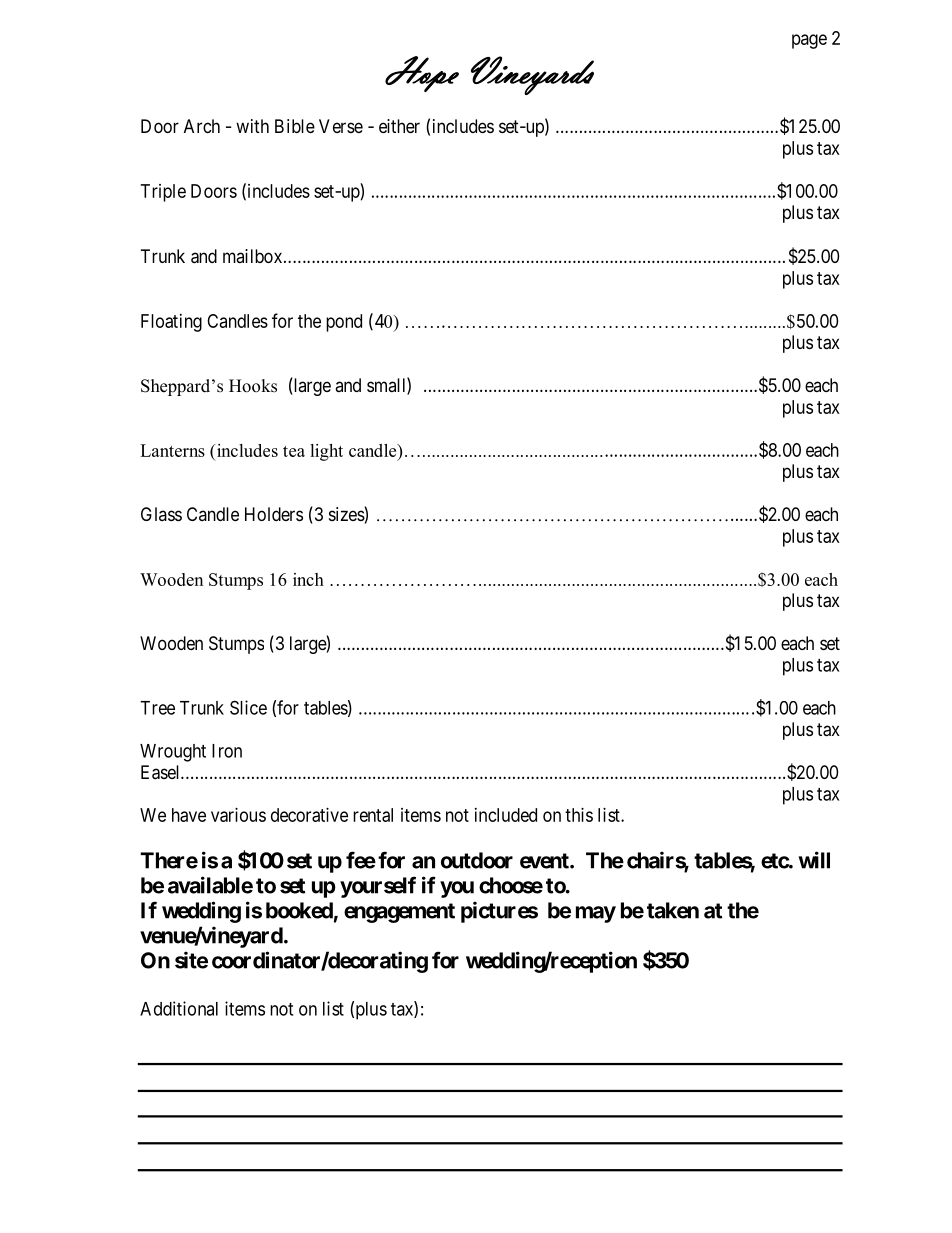  Describe the element at coordinates (422, 74) in the screenshot. I see `Hope` at that location.
